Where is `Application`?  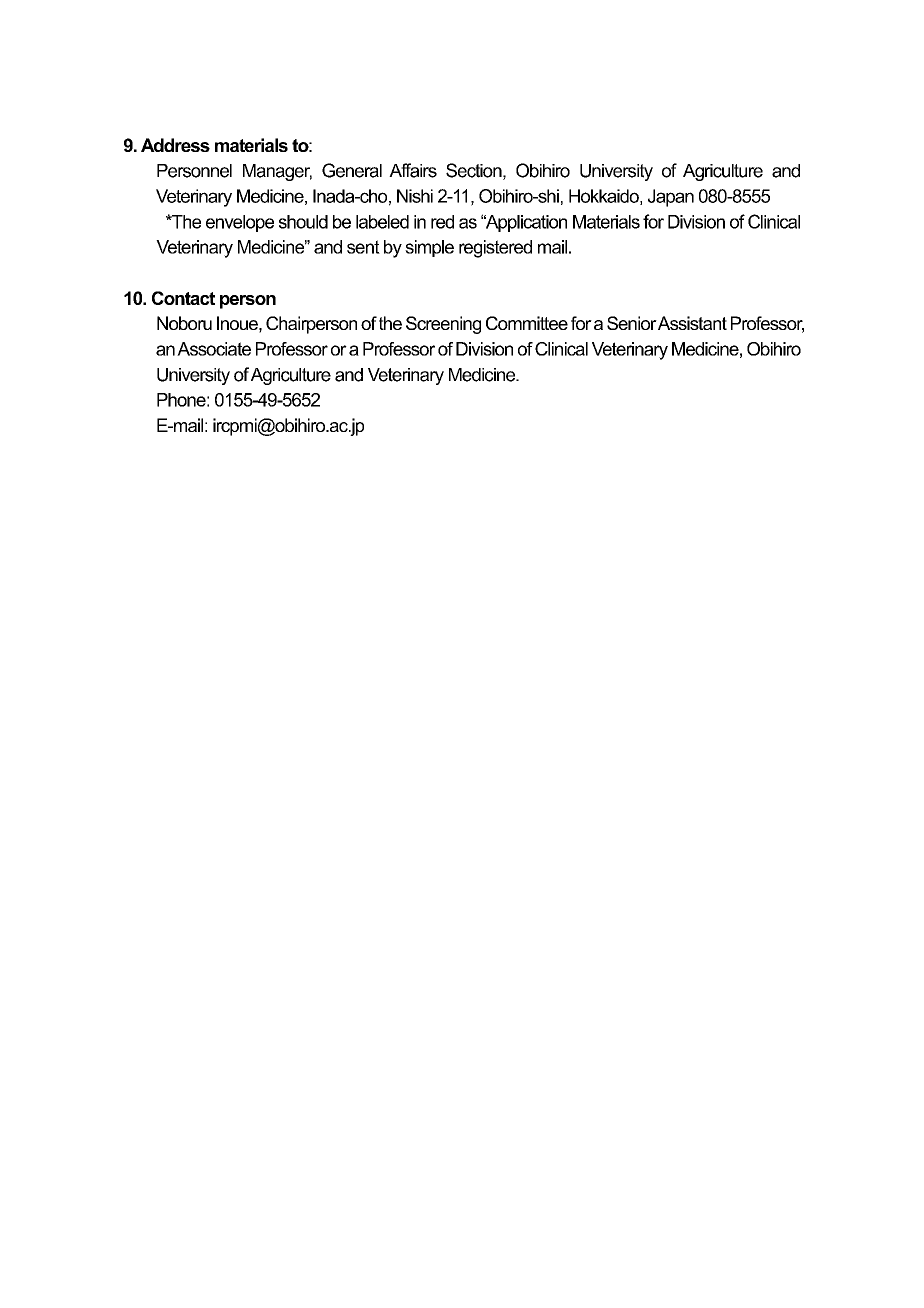 Application is located at coordinates (525, 223).
